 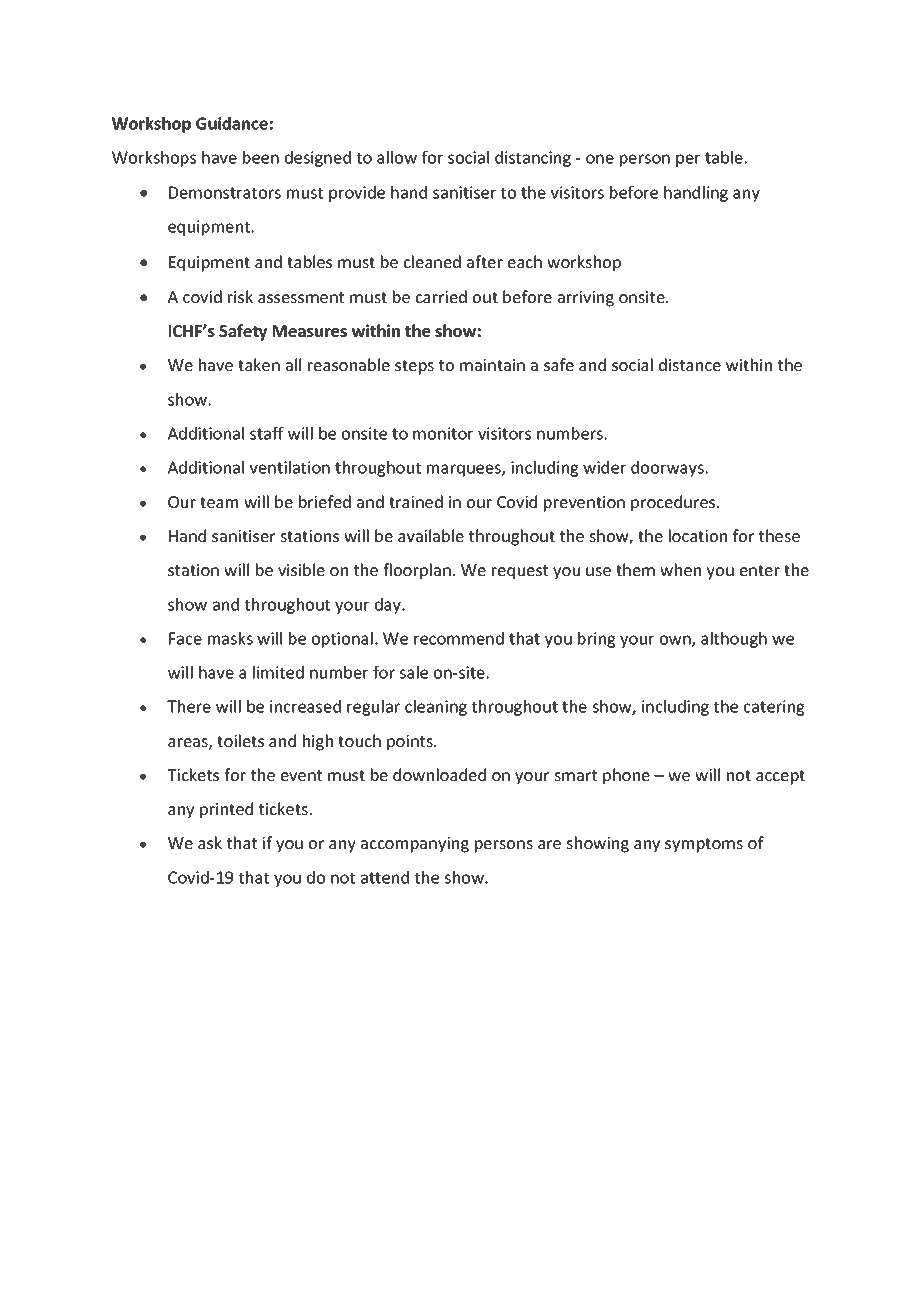 What do you see at coordinates (690, 364) in the screenshot?
I see `distance` at bounding box center [690, 364].
